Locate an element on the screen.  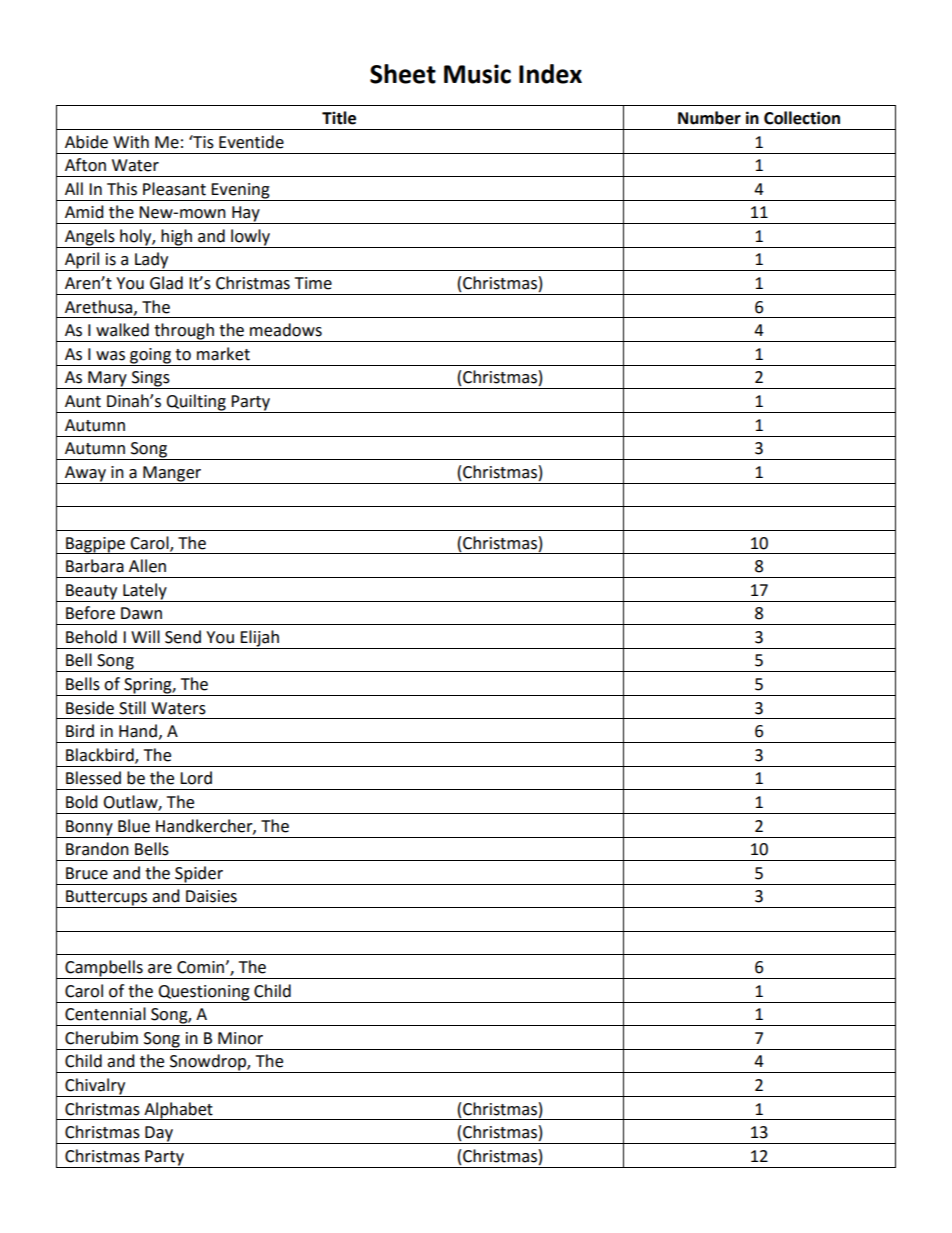
Snowdrop is located at coordinates (208, 1063).
